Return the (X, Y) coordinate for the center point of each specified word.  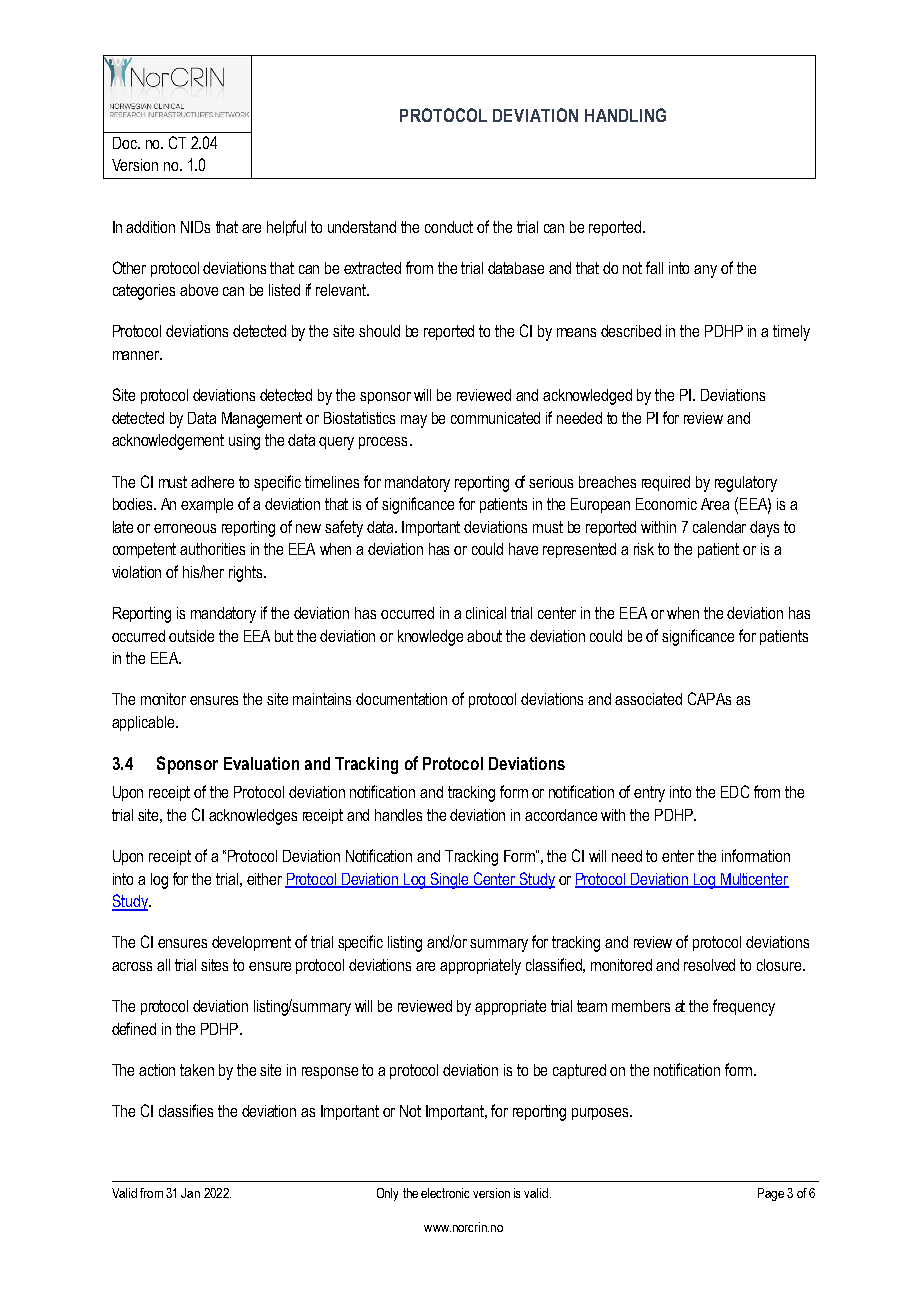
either (264, 879)
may (414, 421)
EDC (735, 791)
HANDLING (625, 115)
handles (398, 815)
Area (715, 504)
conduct (449, 227)
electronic (445, 1193)
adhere (212, 482)
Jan (190, 1193)
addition (150, 227)
